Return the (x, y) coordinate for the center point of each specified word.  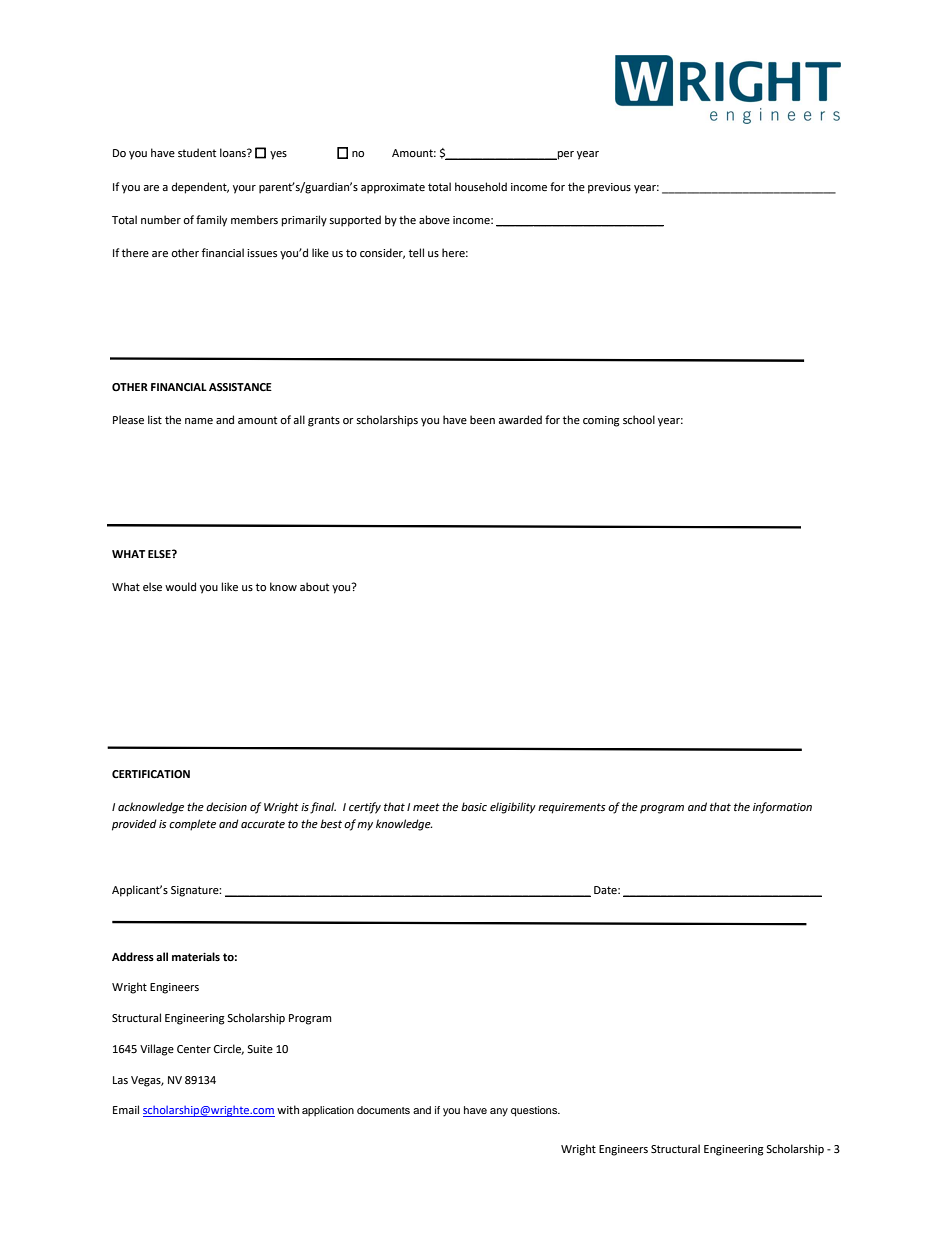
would (180, 587)
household (481, 186)
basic (474, 806)
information (782, 808)
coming (601, 421)
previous (609, 188)
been (482, 420)
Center (194, 1049)
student (197, 152)
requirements (572, 808)
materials (196, 957)
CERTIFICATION (151, 774)
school (639, 419)
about (314, 587)
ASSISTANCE (240, 387)
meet (426, 807)
